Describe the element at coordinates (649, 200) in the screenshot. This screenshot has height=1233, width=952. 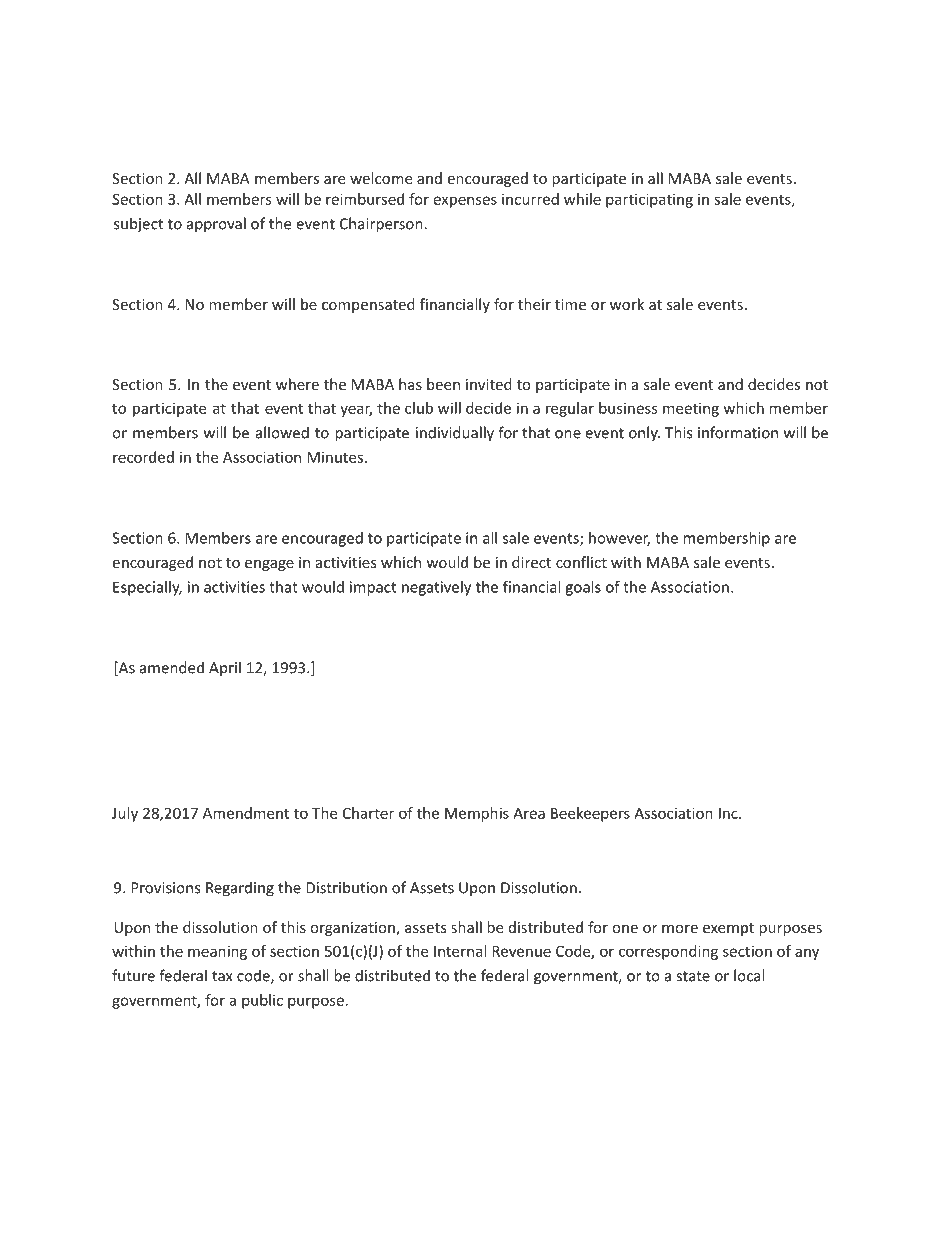
I see `participating` at that location.
